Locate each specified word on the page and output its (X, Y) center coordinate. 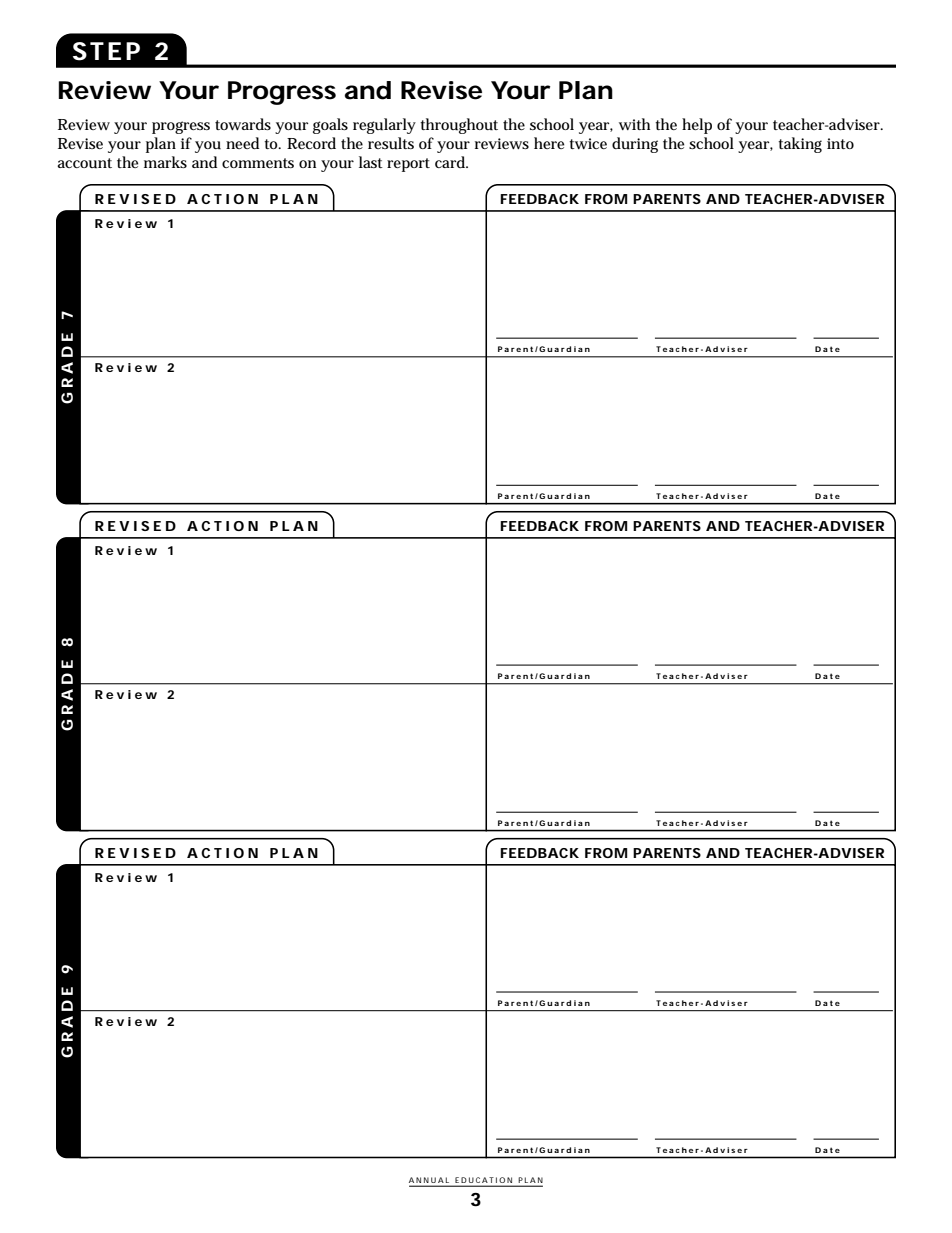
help (697, 126)
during (635, 145)
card (451, 162)
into (840, 143)
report (408, 165)
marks (165, 162)
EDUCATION (483, 1180)
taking (800, 145)
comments (258, 163)
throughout (459, 126)
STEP (106, 51)
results (391, 143)
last (371, 162)
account (84, 163)
